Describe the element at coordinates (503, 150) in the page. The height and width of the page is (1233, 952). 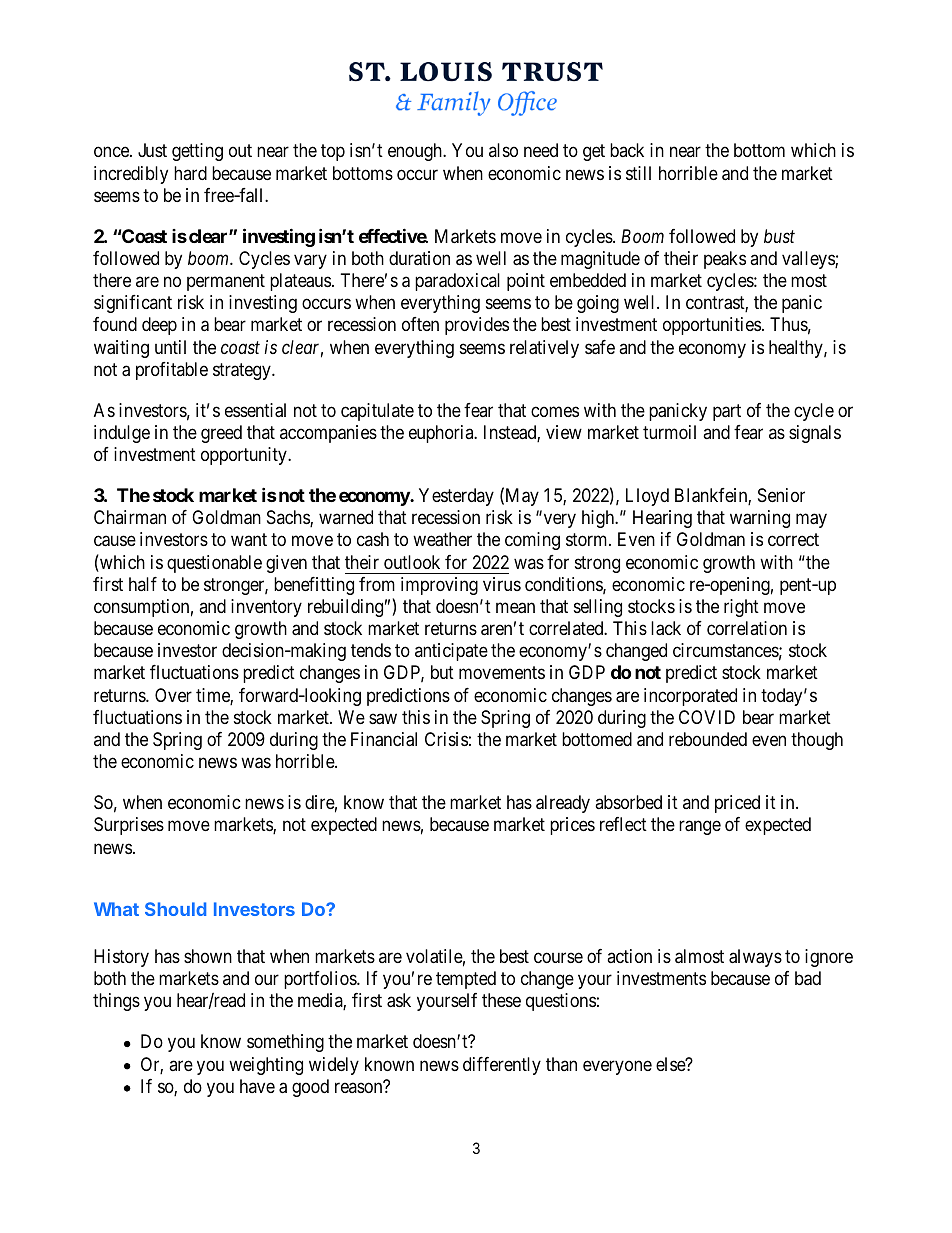
I see `also` at that location.
